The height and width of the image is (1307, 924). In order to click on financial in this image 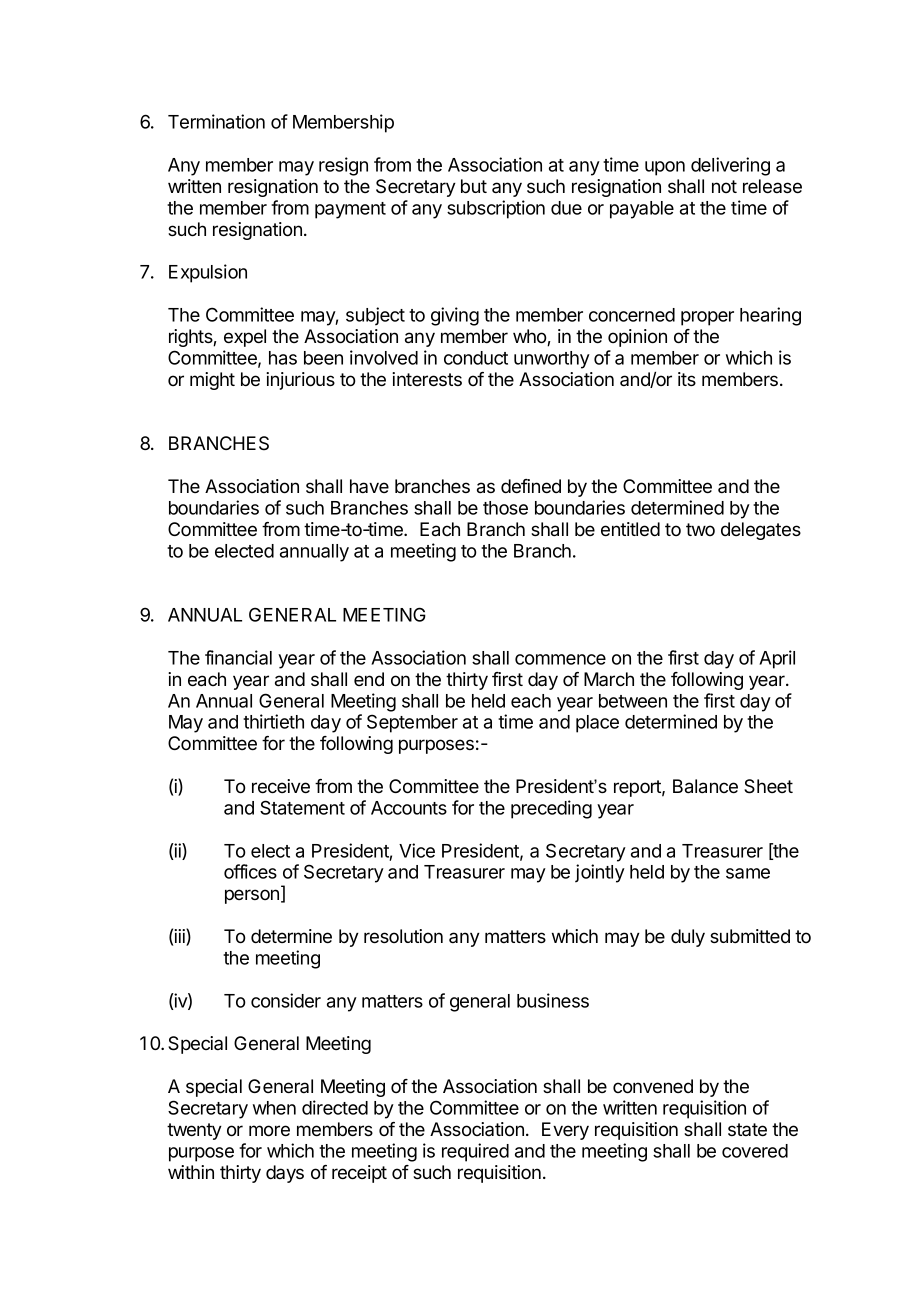, I will do `click(238, 657)`.
